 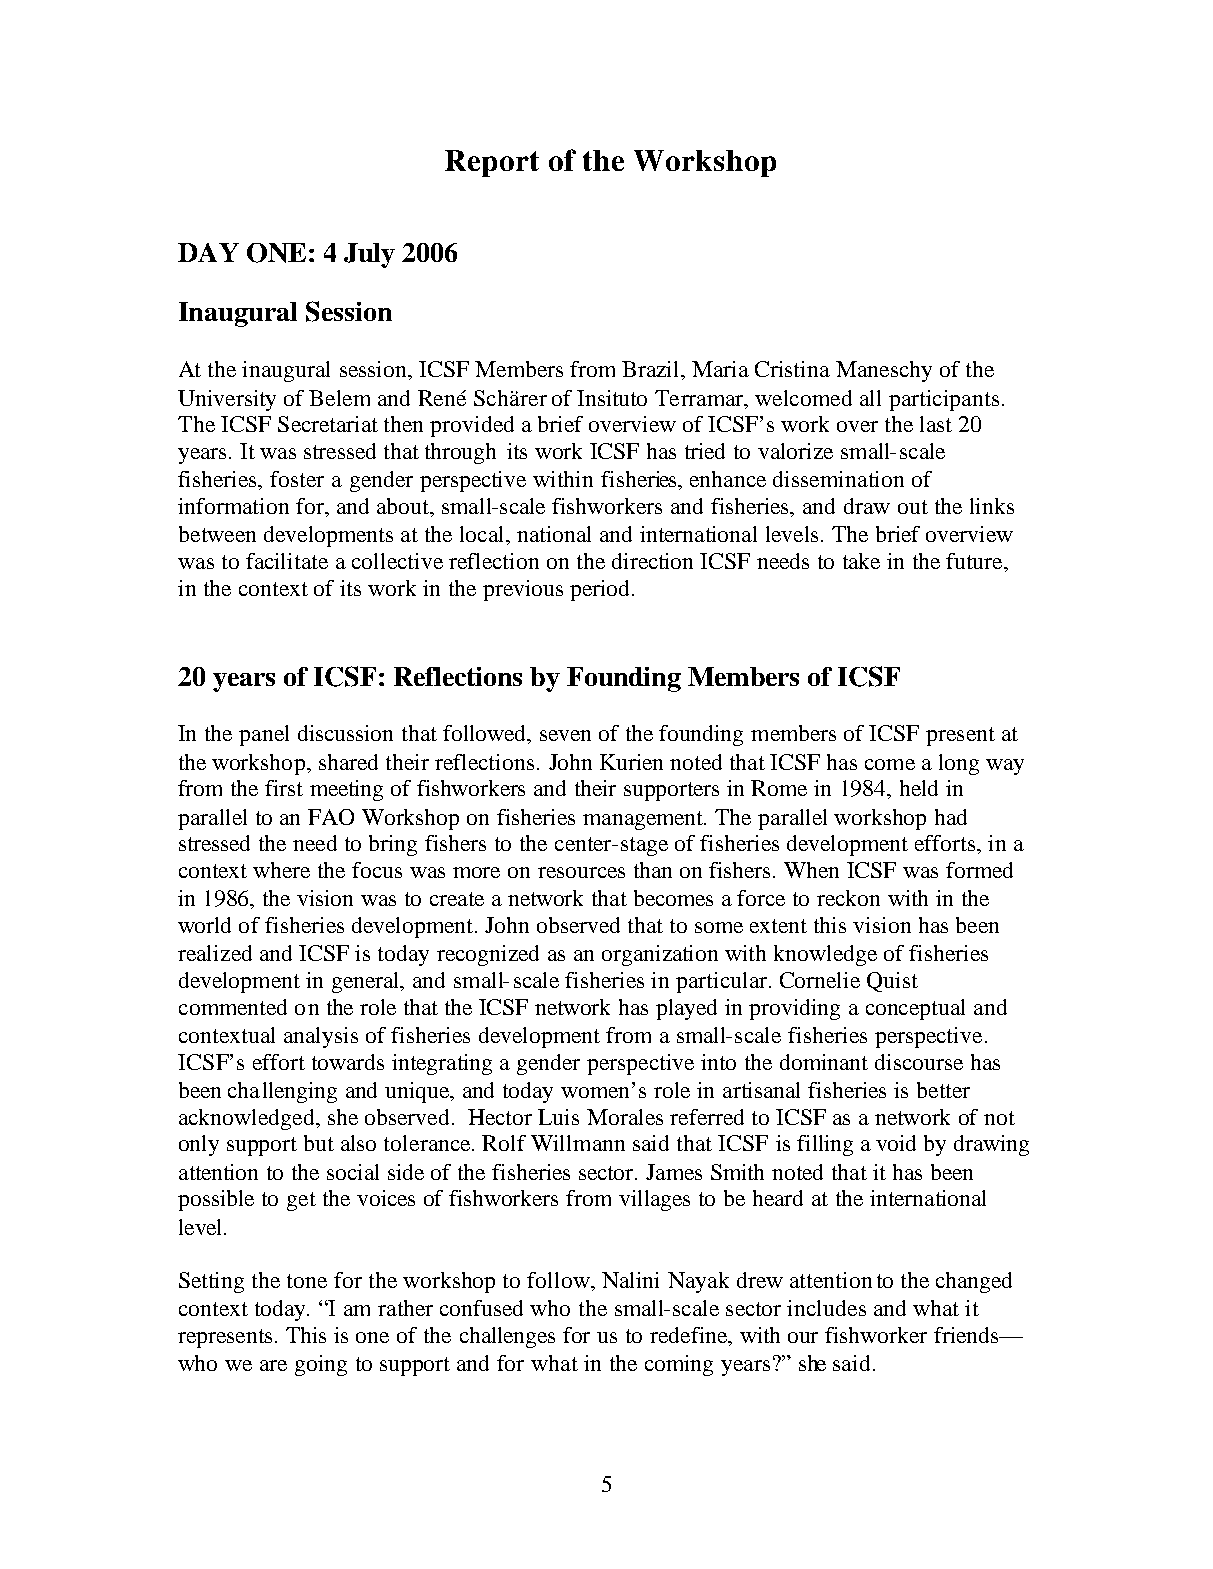 I want to click on analysis, so click(x=321, y=1037).
